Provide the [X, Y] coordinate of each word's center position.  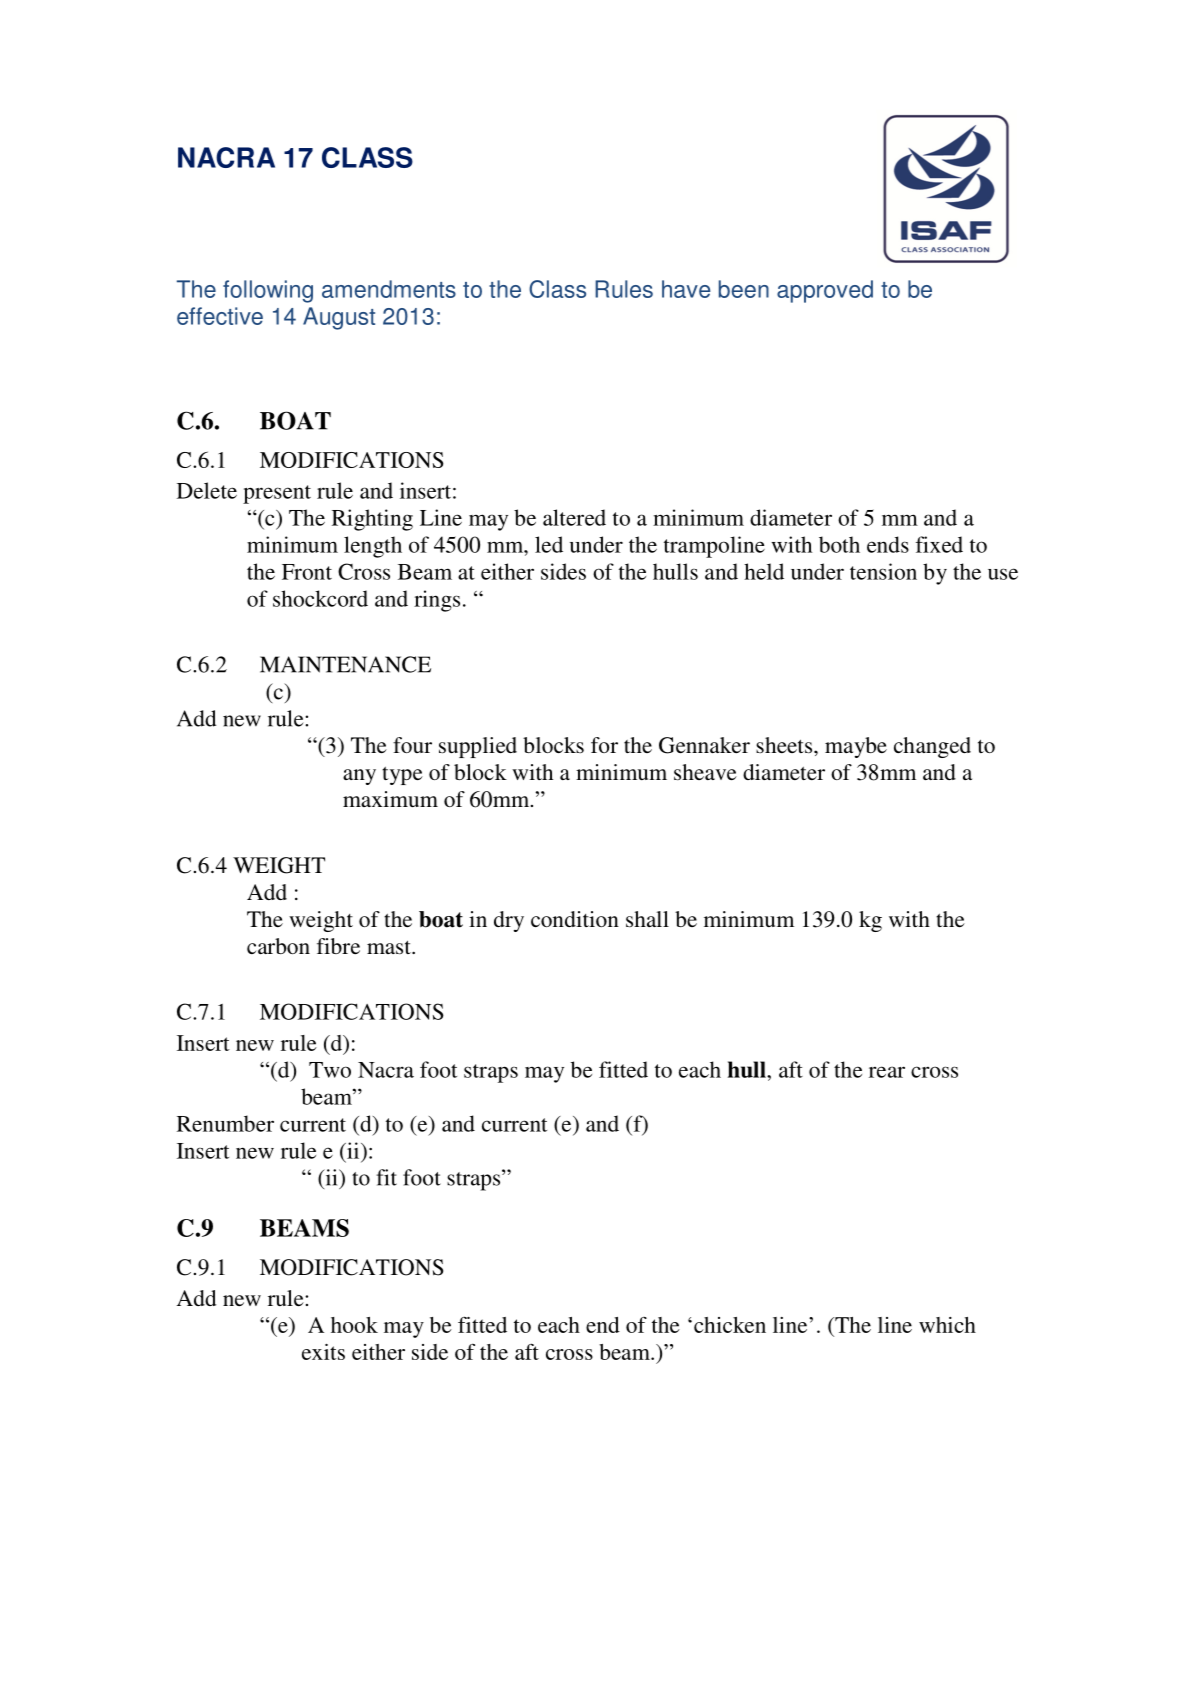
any [359, 777]
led [549, 544]
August [339, 318]
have [686, 289]
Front [307, 572]
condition [575, 919]
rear [887, 1072]
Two [330, 1070]
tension [883, 571]
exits [323, 1352]
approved [825, 291]
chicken [730, 1325]
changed [932, 747]
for [604, 745]
